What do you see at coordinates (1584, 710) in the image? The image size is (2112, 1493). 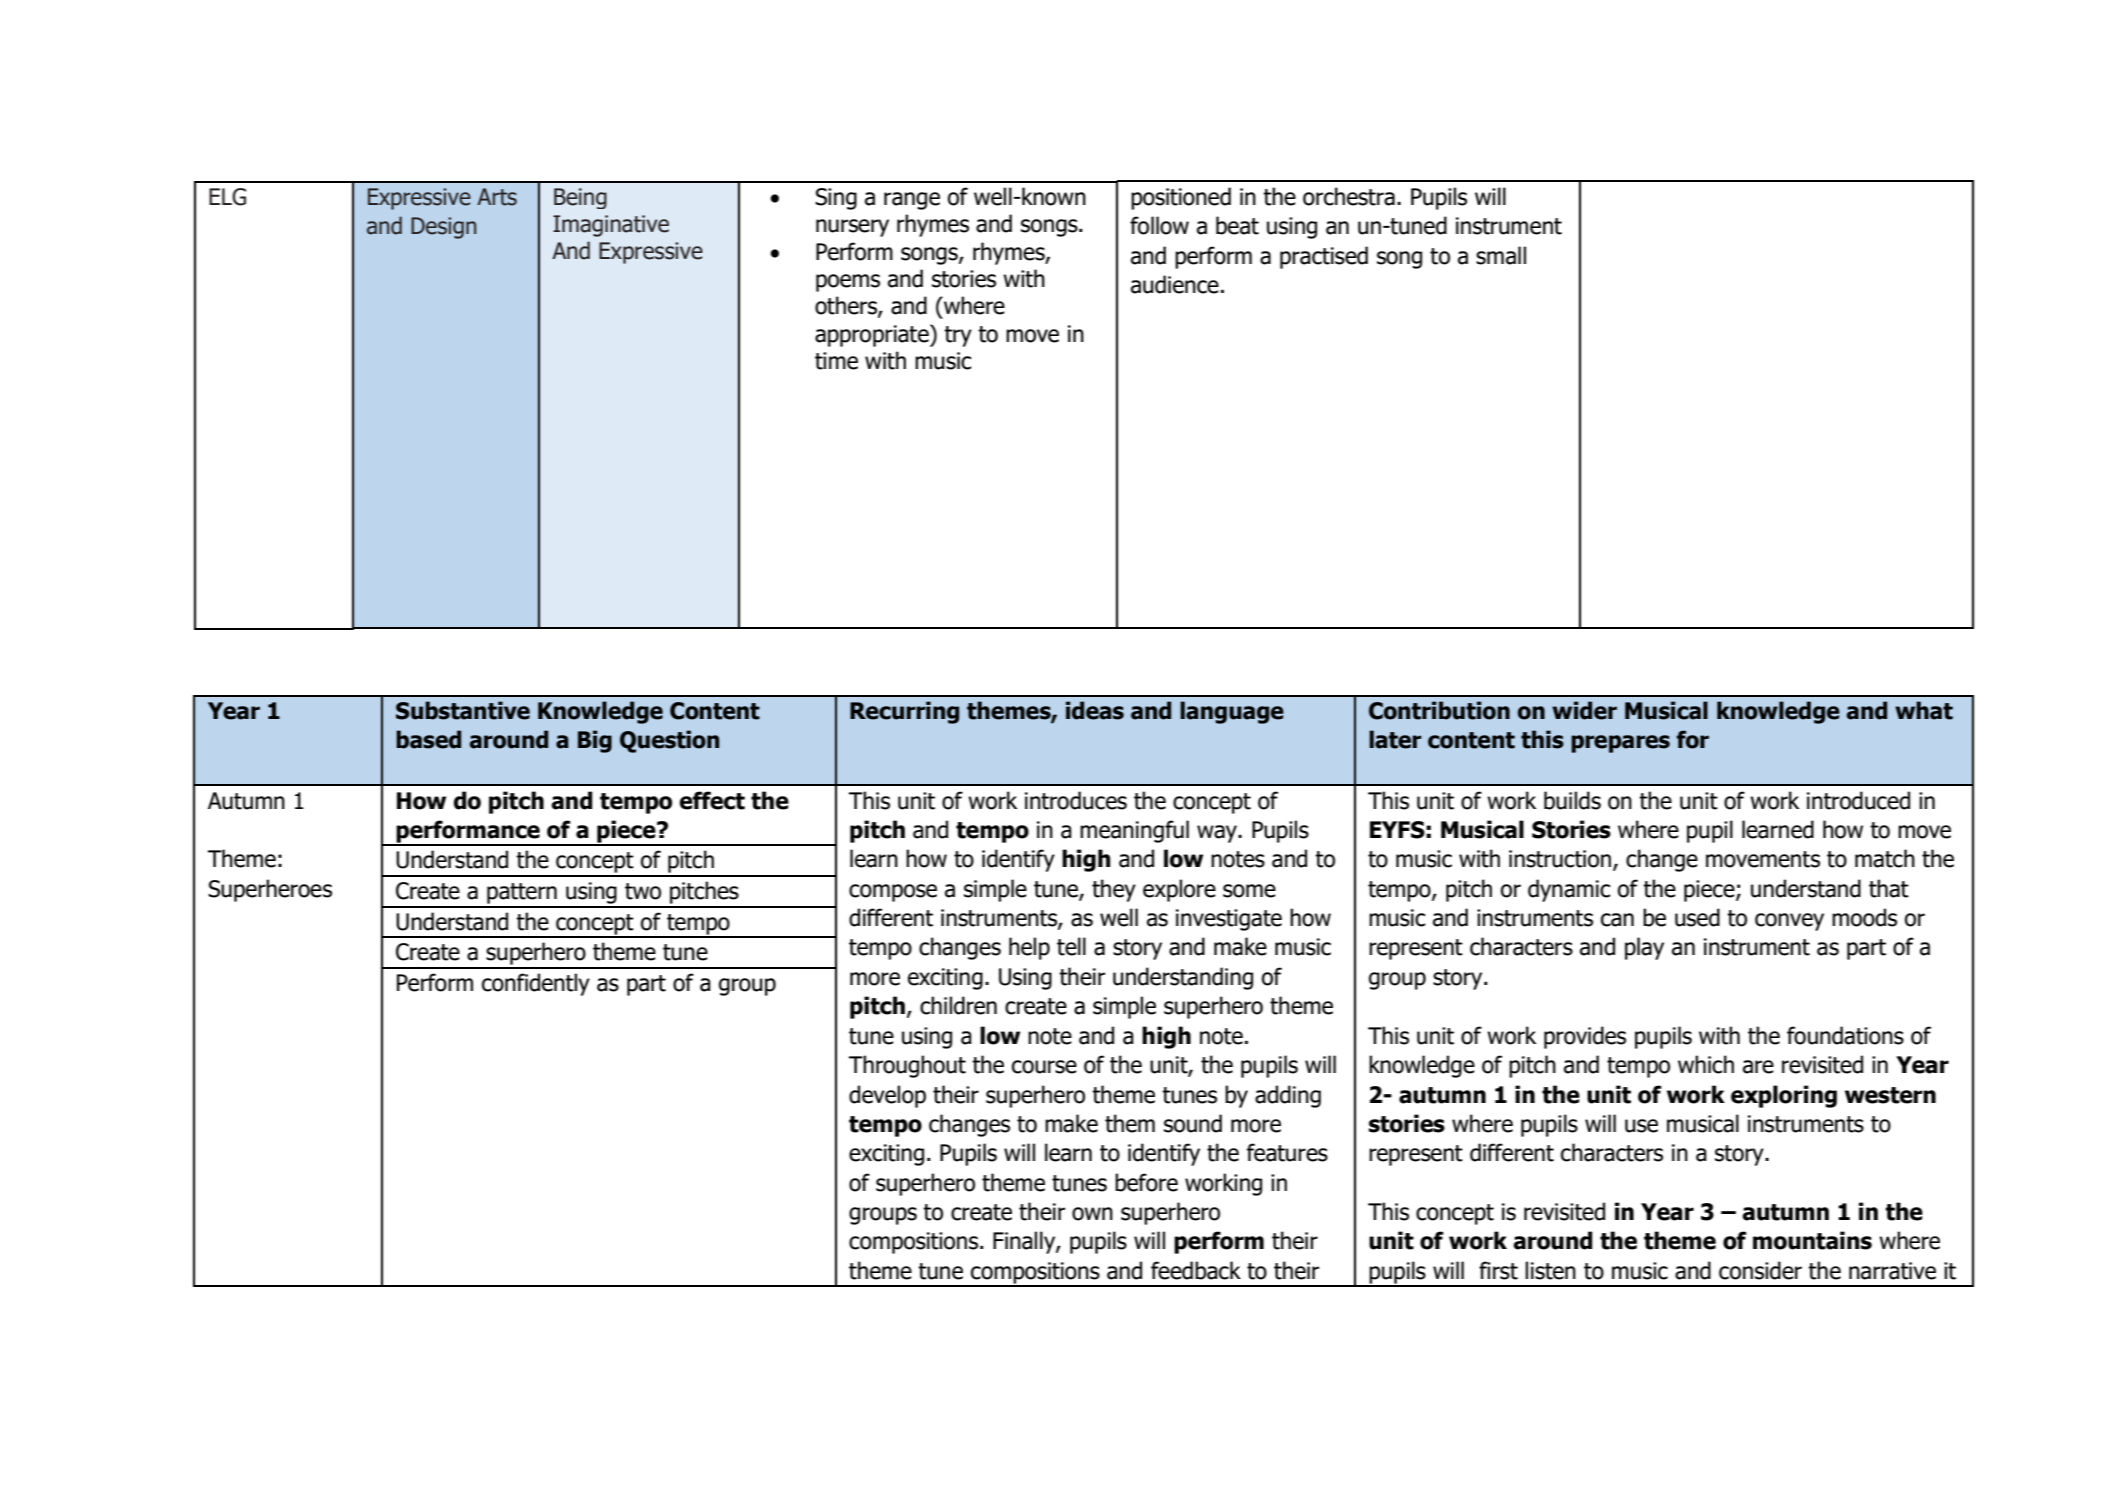 I see `wider` at bounding box center [1584, 710].
